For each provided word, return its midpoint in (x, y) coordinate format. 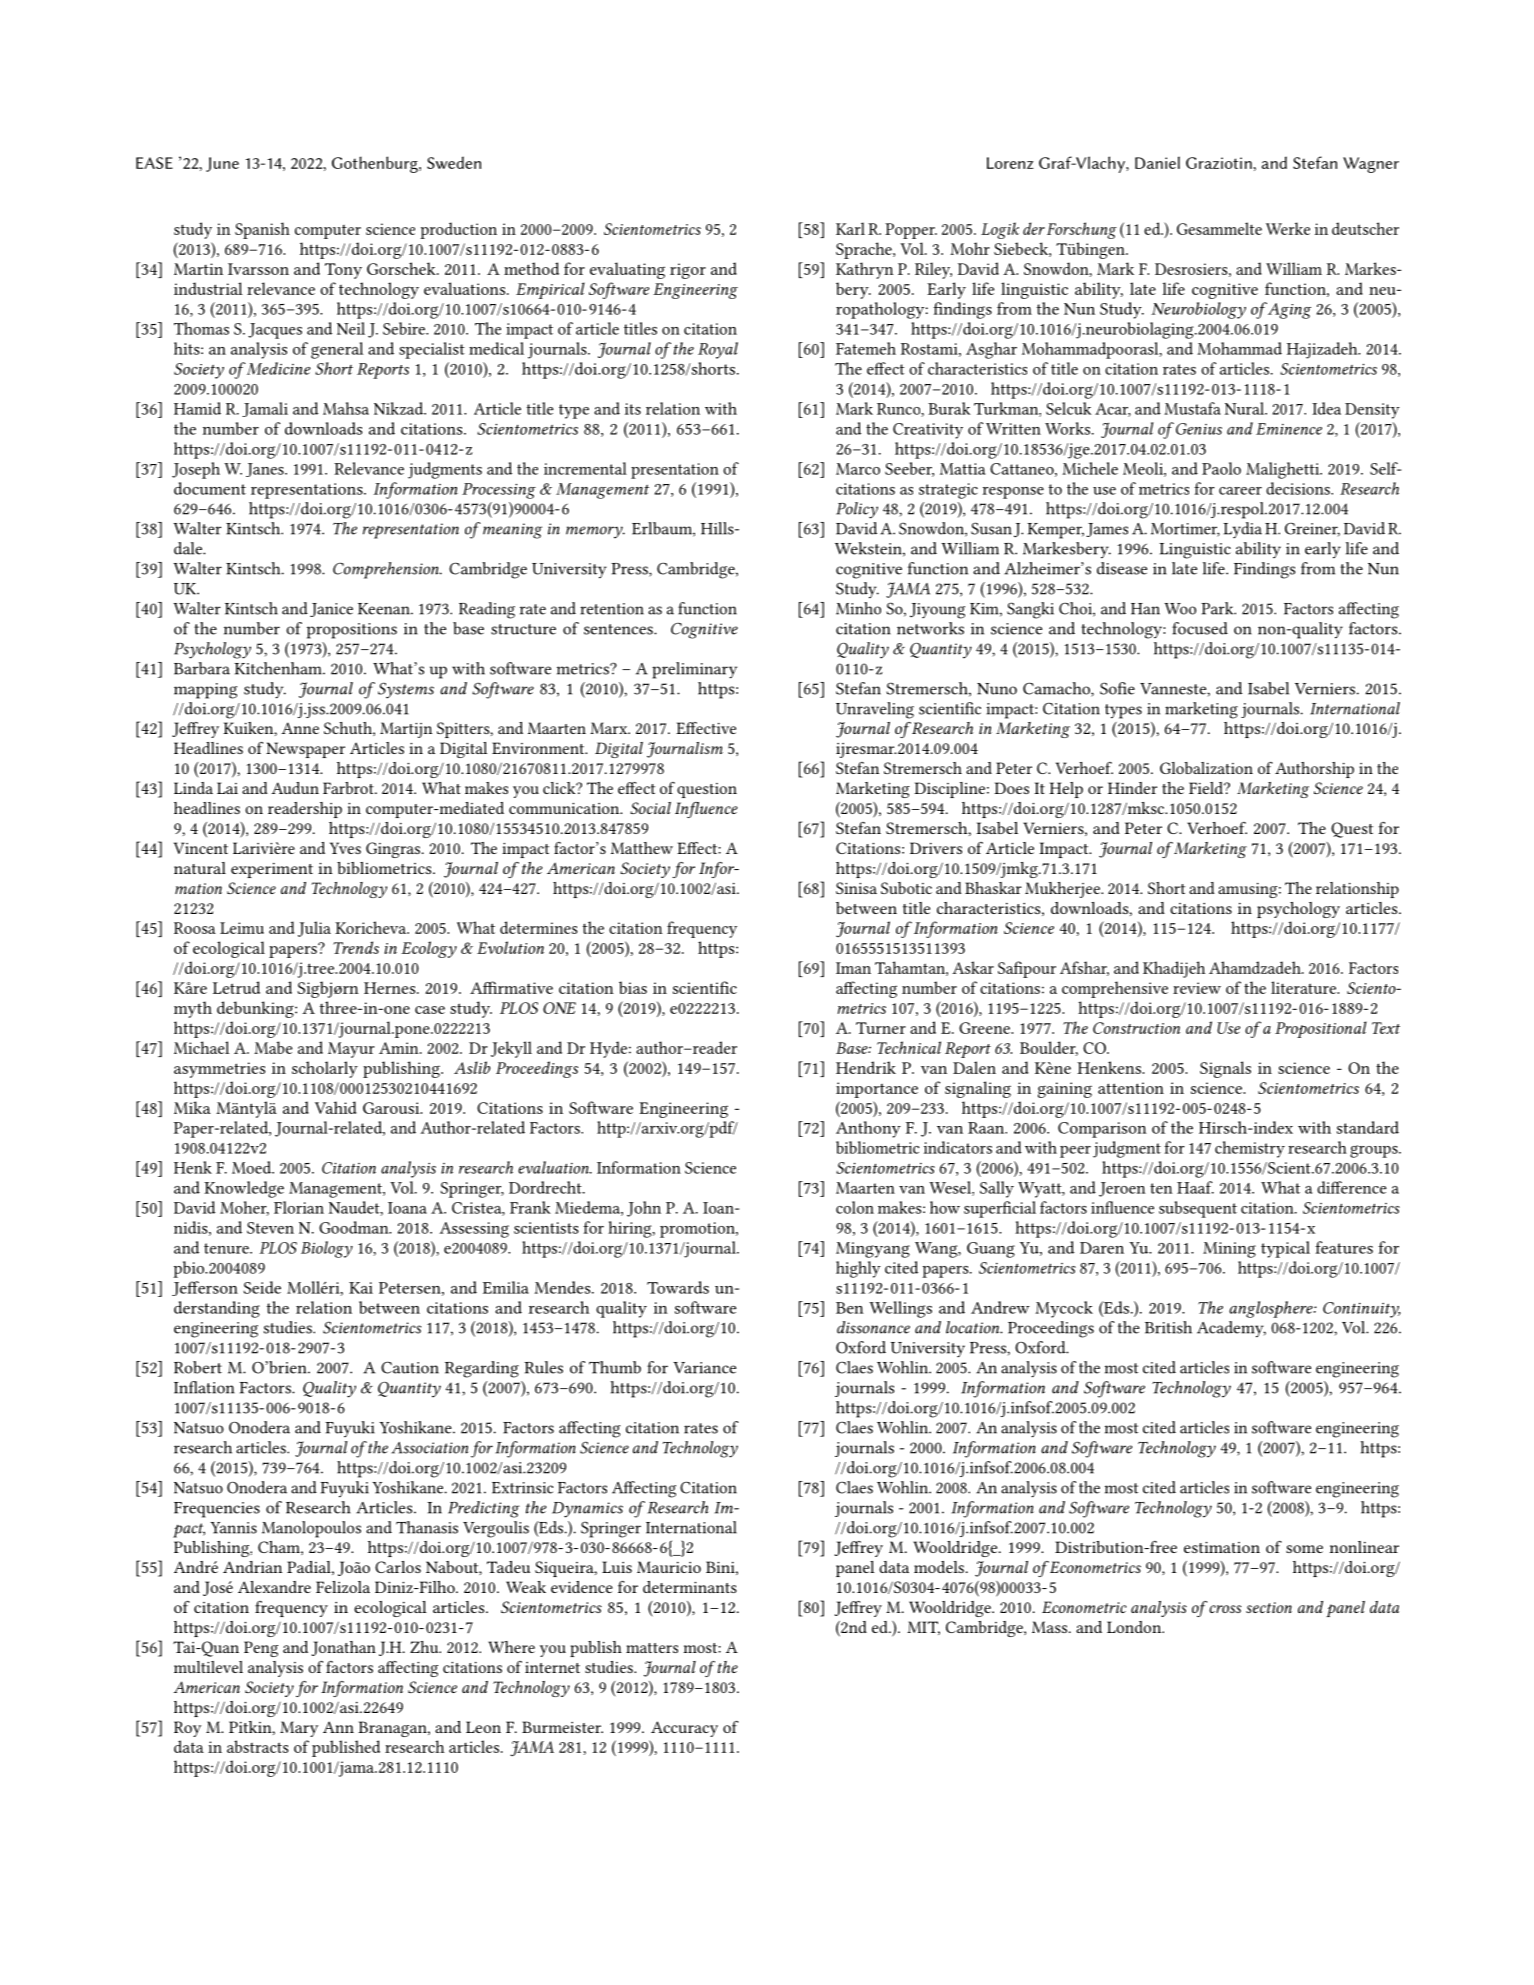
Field (1207, 788)
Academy (1231, 1329)
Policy (857, 510)
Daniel (1157, 162)
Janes (266, 470)
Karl (850, 228)
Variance (704, 1368)
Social (650, 808)
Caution (410, 1367)
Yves (345, 848)
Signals (1225, 1069)
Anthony (868, 1129)
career (1240, 491)
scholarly (325, 1069)
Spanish (262, 230)
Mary (299, 1729)
